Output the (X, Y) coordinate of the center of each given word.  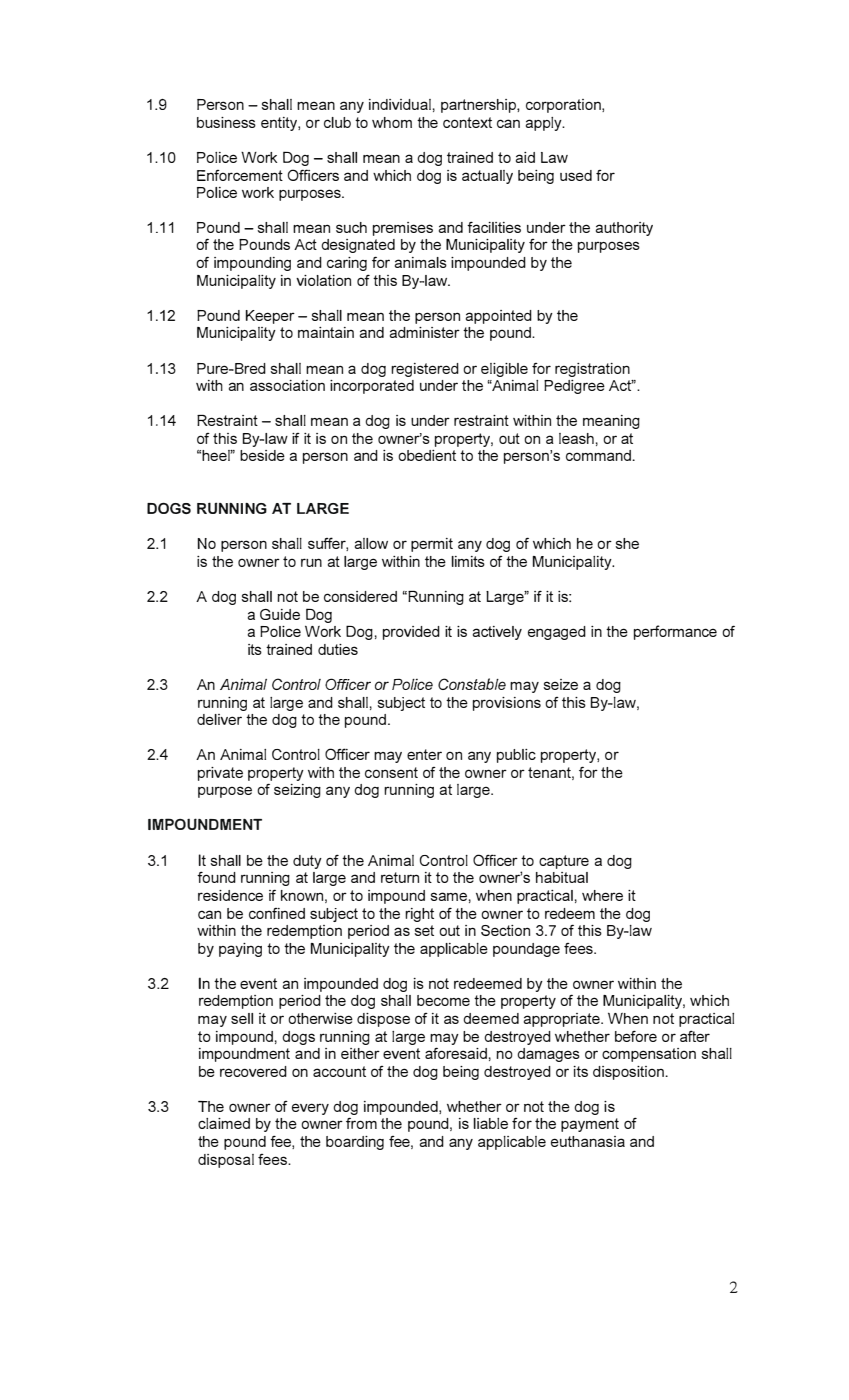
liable (490, 1123)
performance (675, 632)
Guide (280, 614)
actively (497, 633)
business (226, 122)
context (467, 122)
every (310, 1109)
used (576, 175)
